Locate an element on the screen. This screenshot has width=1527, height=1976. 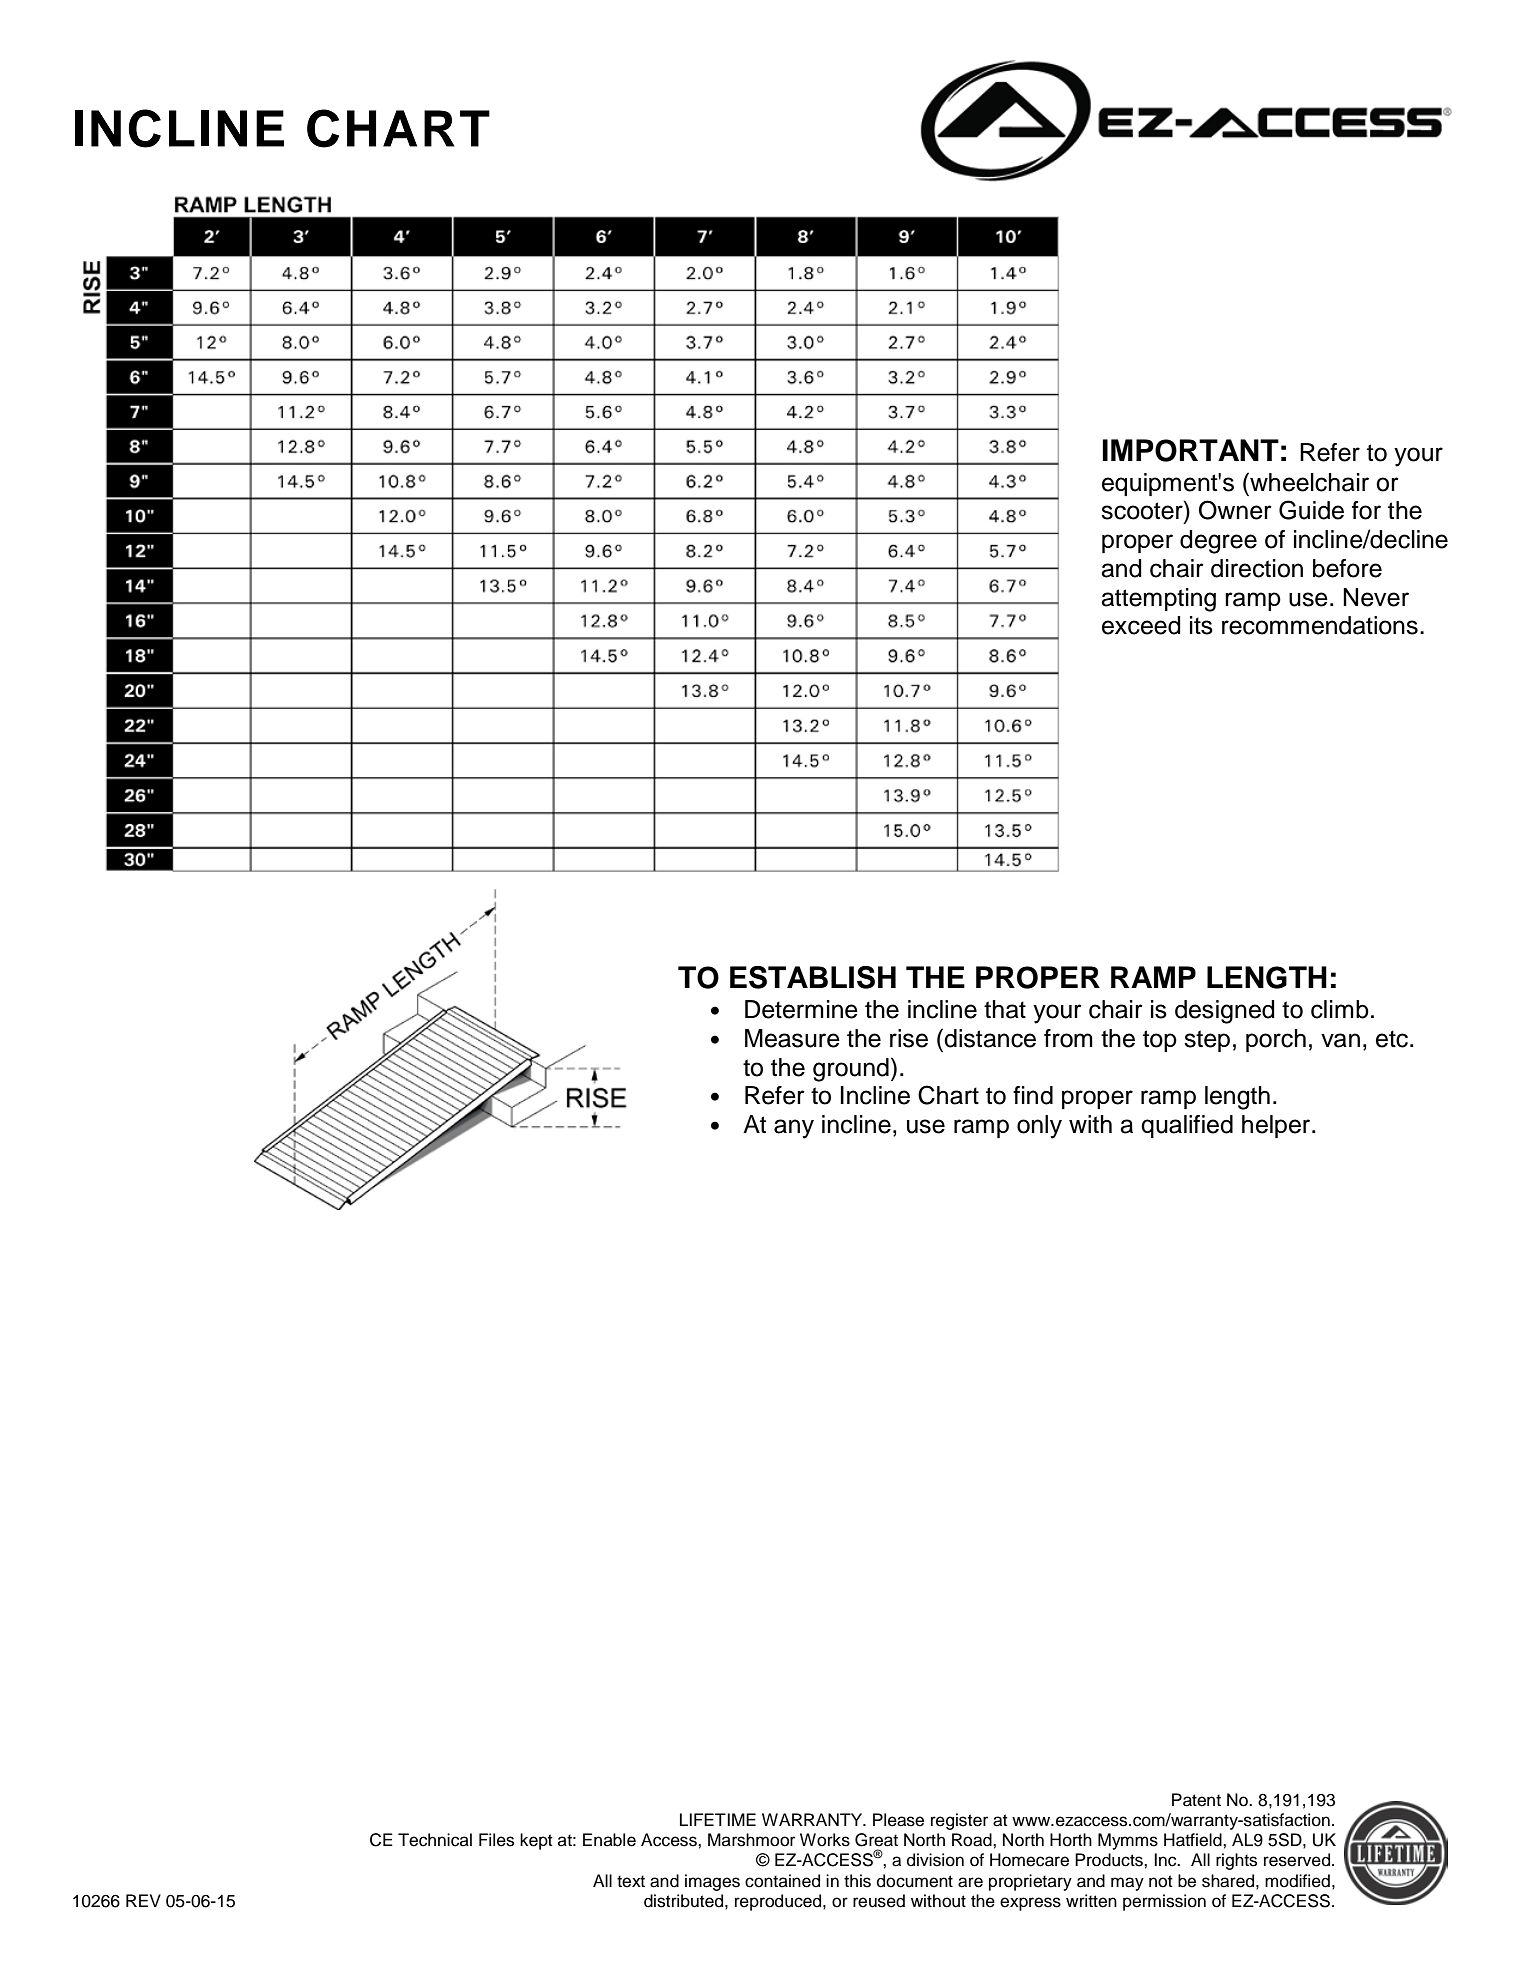
Owner is located at coordinates (1235, 510).
